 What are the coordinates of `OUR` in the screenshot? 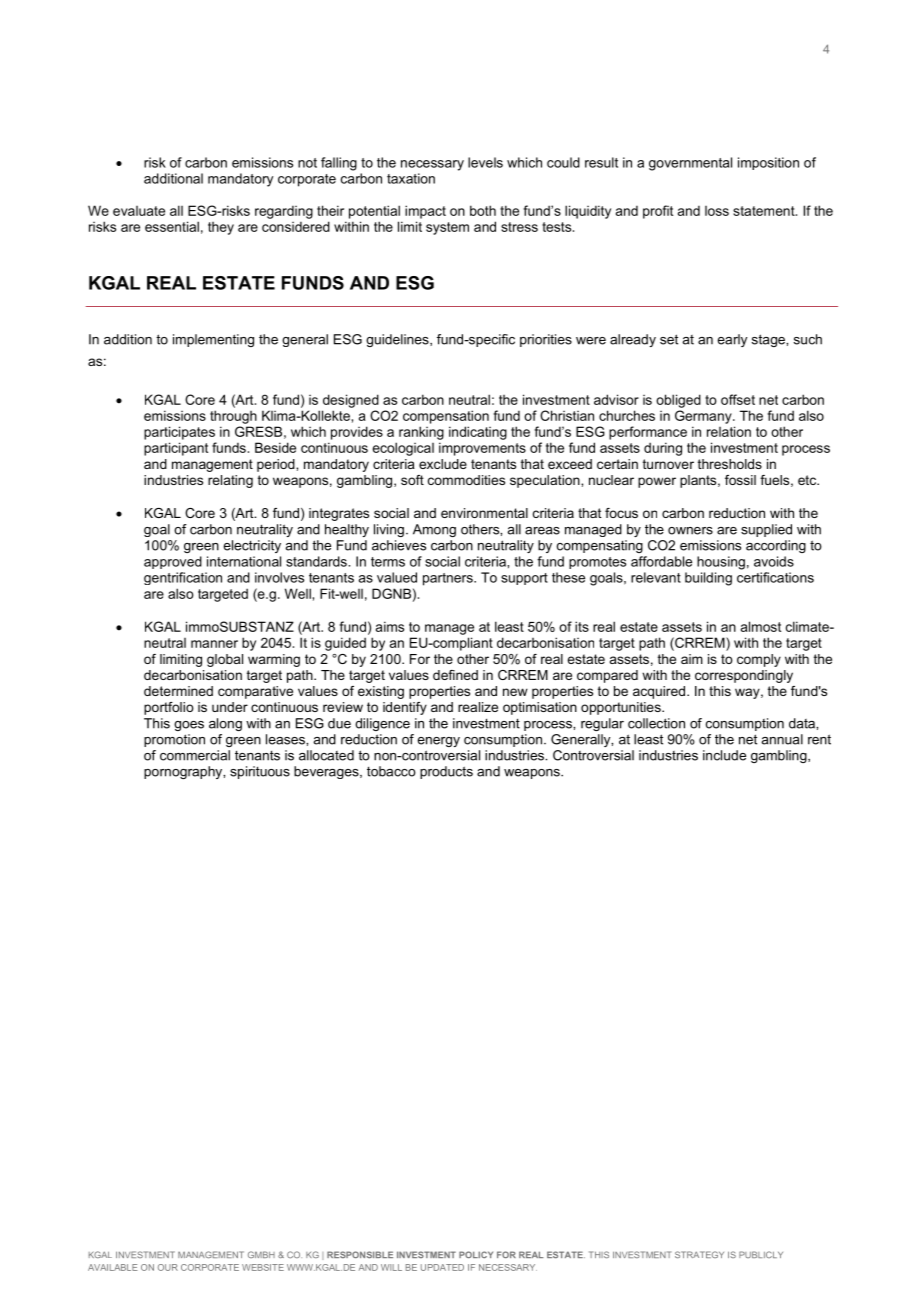 It's located at (168, 1267).
